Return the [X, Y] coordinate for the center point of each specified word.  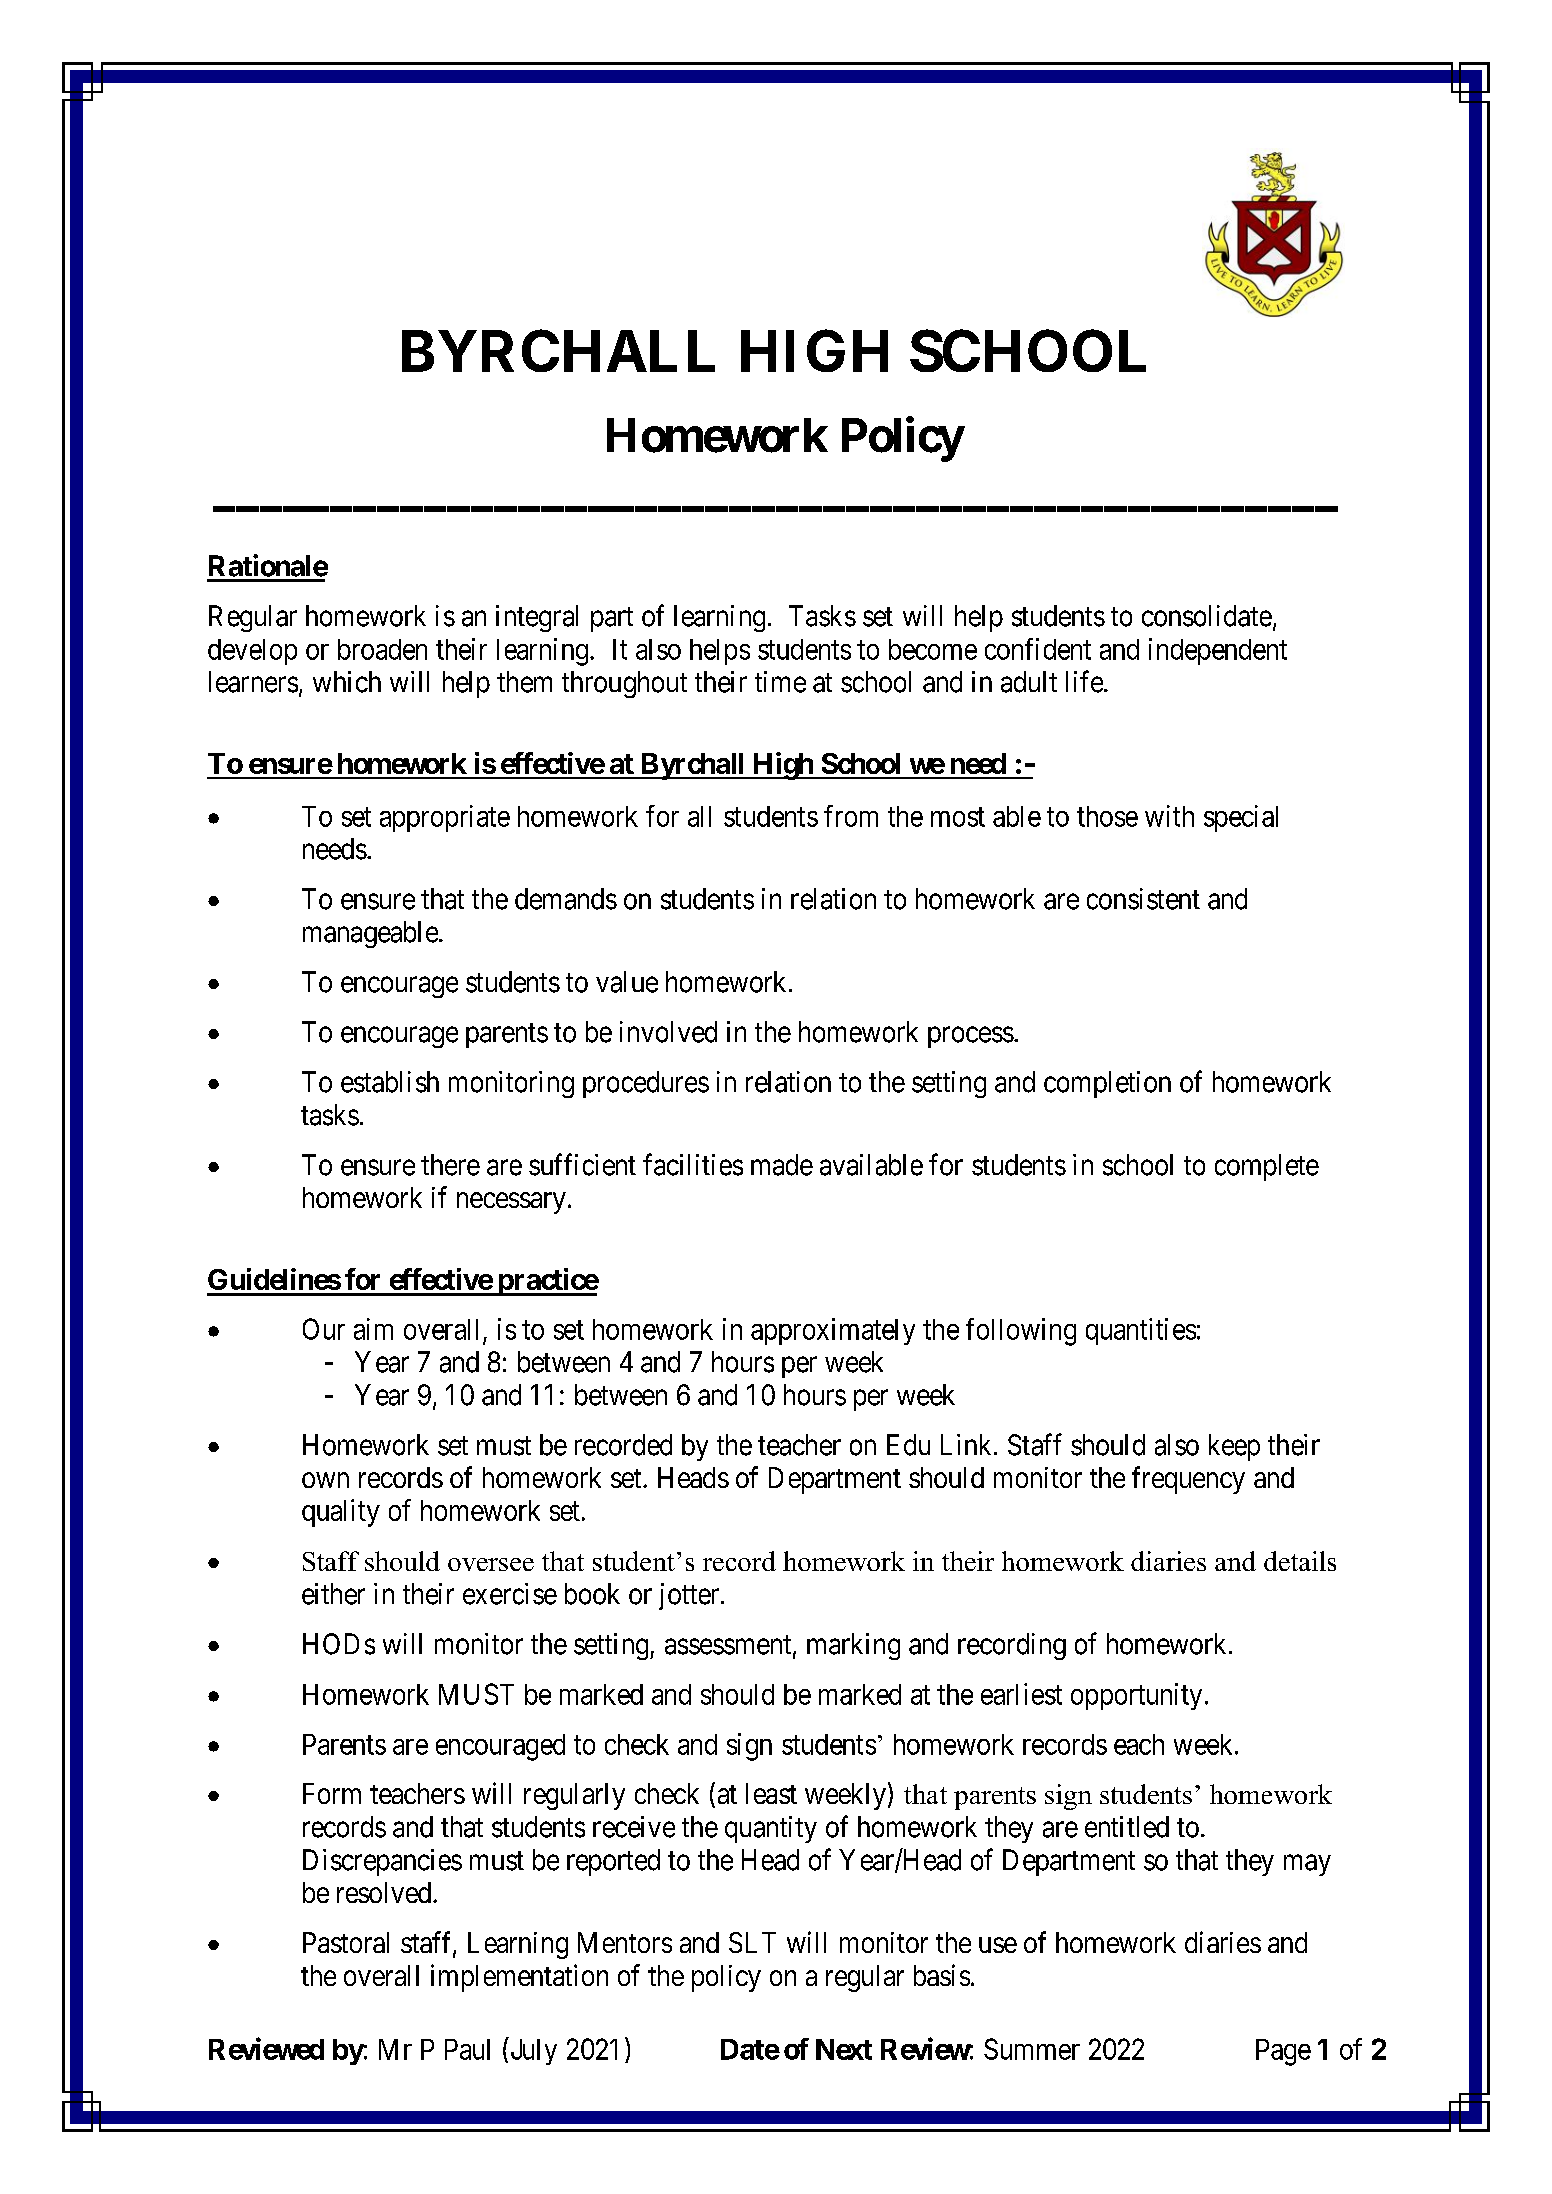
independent [1218, 651]
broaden [382, 649]
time [780, 682]
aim [373, 1329]
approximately [833, 1331]
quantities [1141, 1331]
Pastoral [346, 1942]
